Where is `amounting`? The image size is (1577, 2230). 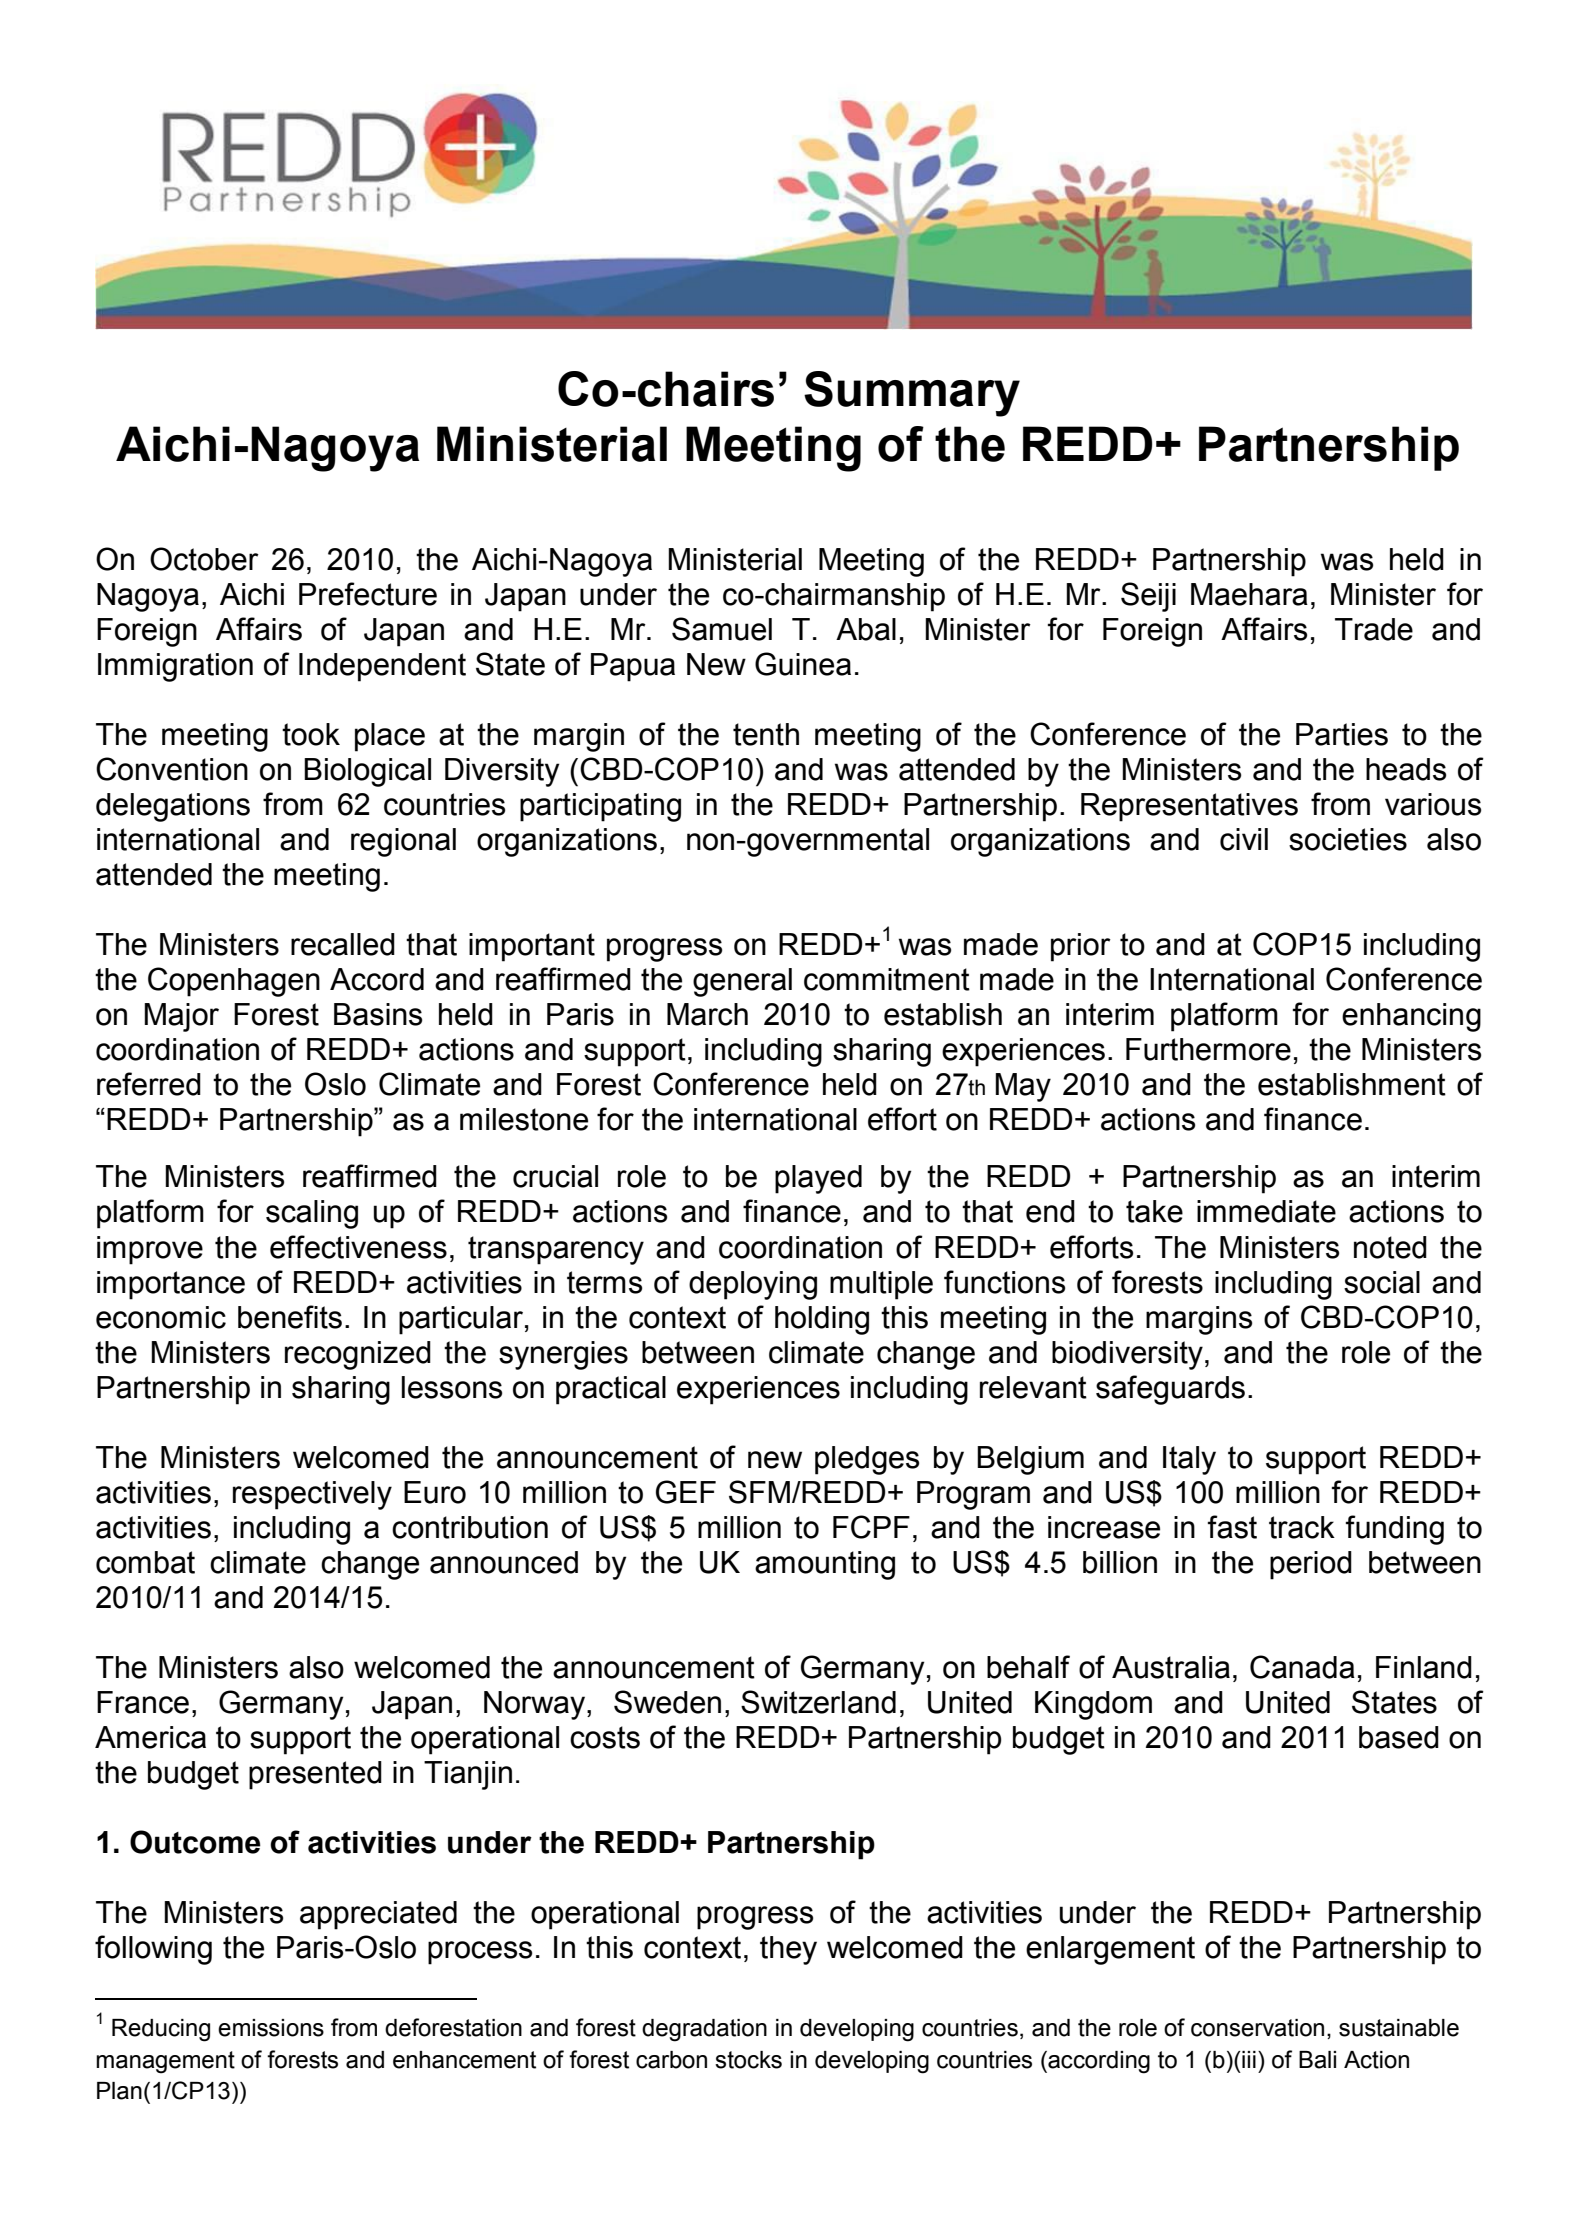
amounting is located at coordinates (825, 1565).
